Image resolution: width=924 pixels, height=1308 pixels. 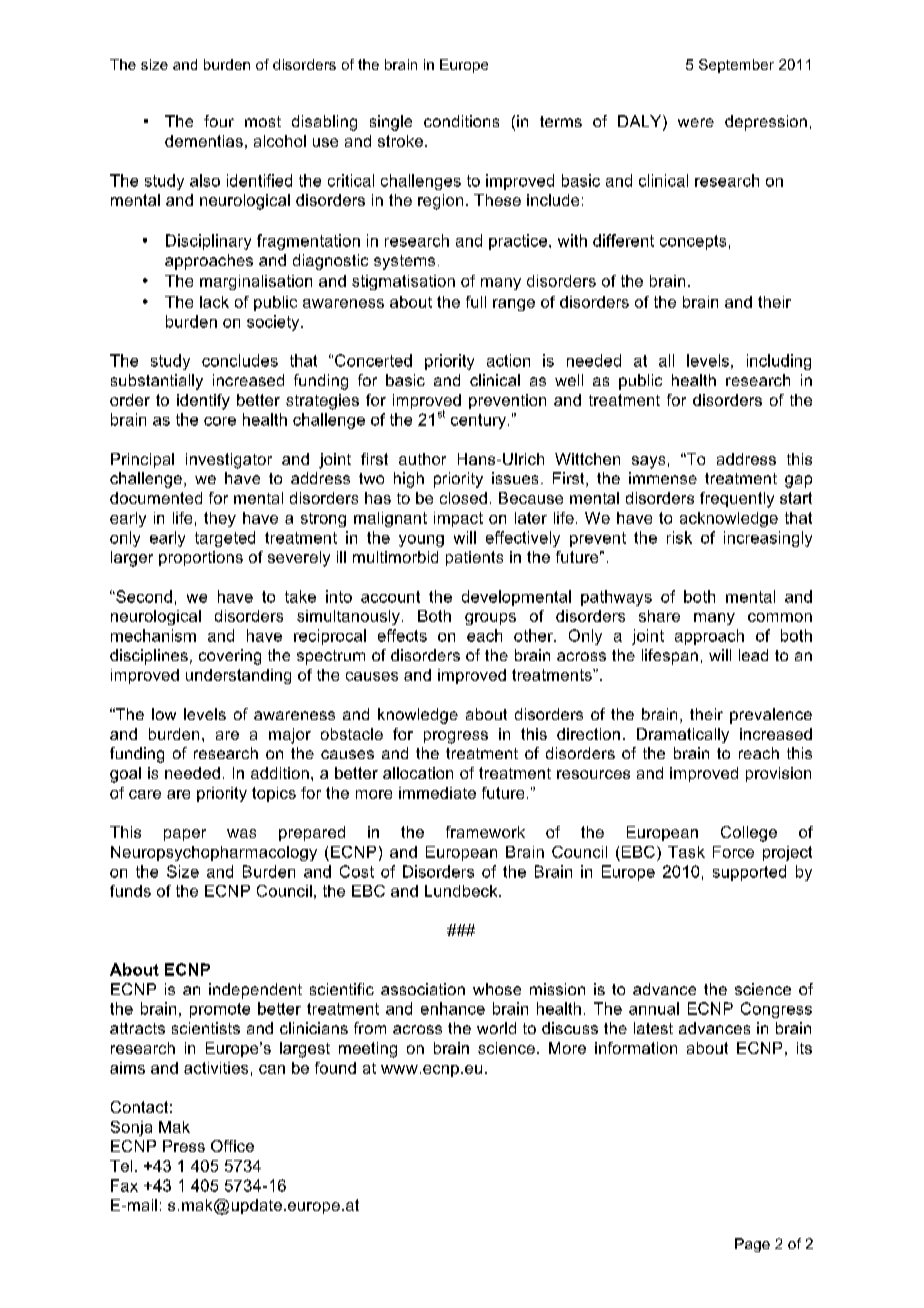 What do you see at coordinates (219, 121) in the screenshot?
I see `four` at bounding box center [219, 121].
